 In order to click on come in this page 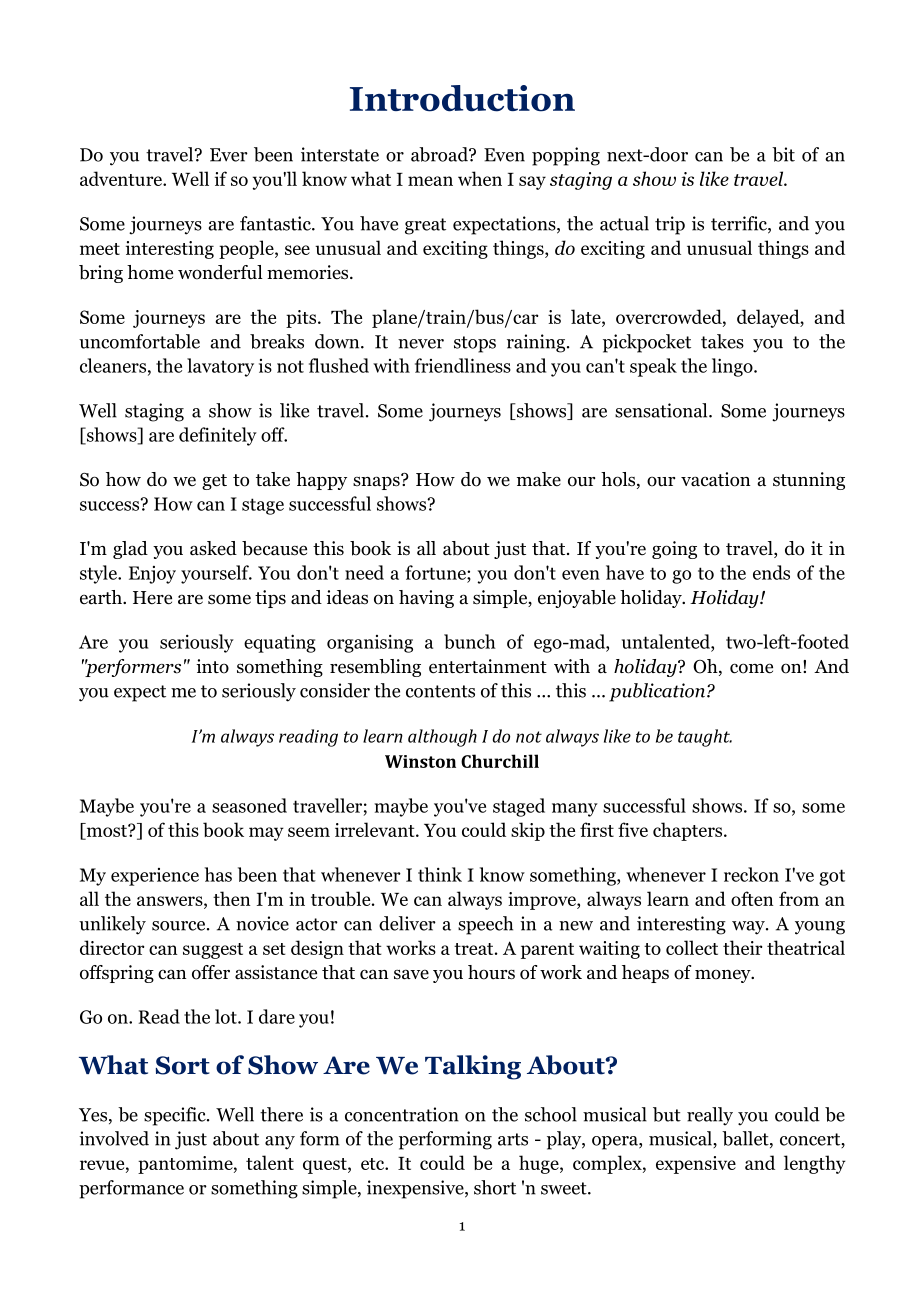, I will do `click(751, 668)`.
